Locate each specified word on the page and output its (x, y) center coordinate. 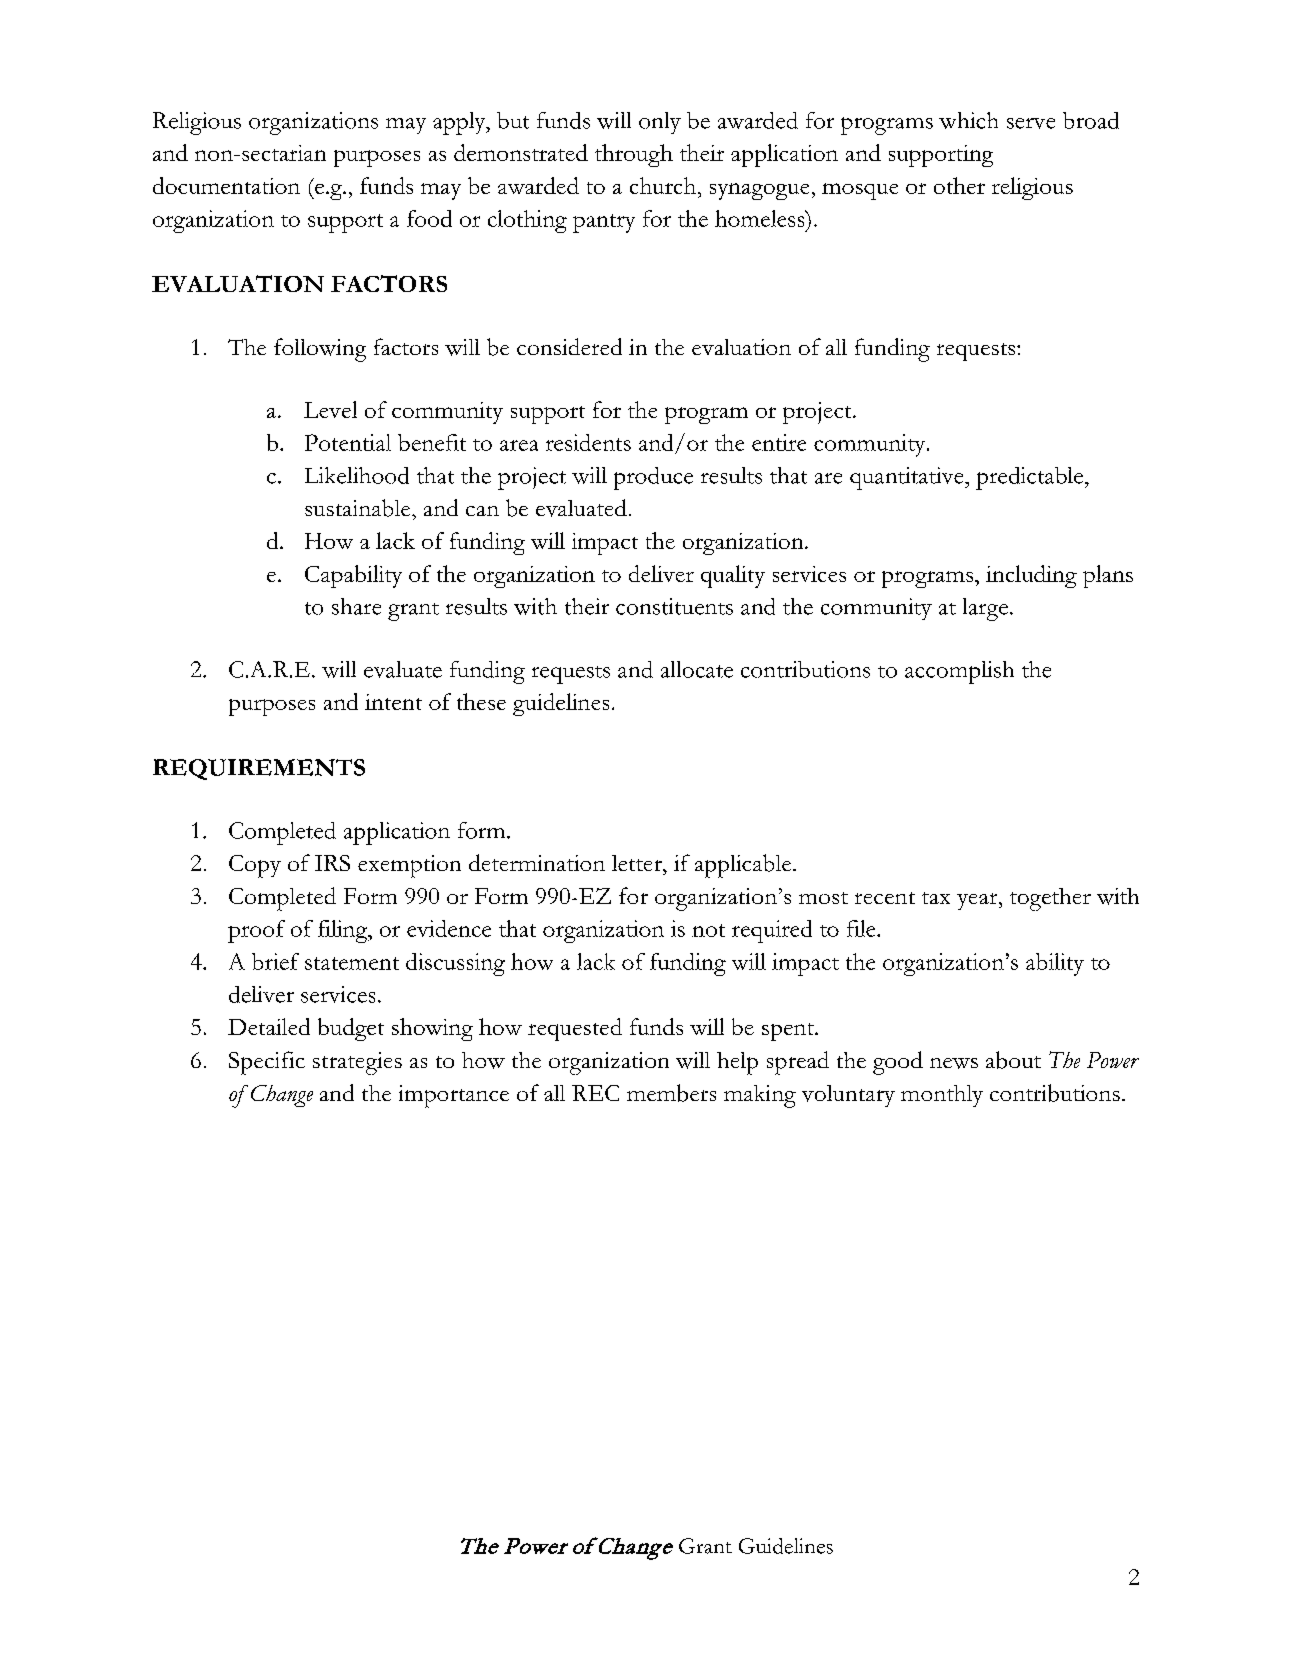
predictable (1031, 478)
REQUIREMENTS (259, 769)
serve (1031, 123)
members (671, 1093)
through (634, 155)
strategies (357, 1063)
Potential (348, 442)
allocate (697, 669)
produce (653, 478)
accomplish (959, 672)
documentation (226, 185)
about (1013, 1060)
